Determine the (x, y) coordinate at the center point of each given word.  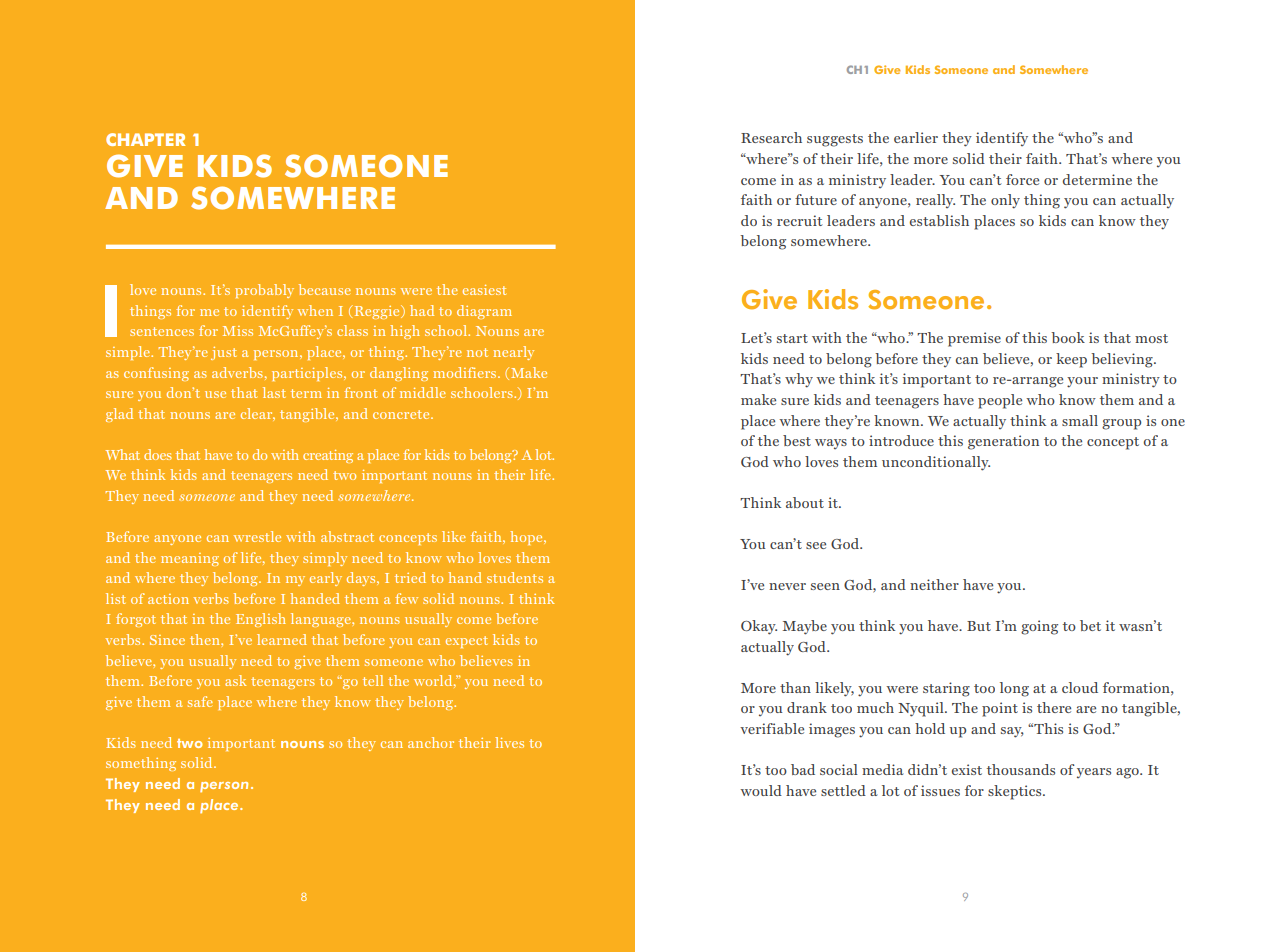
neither (934, 584)
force (1022, 179)
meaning (190, 559)
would (761, 790)
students (515, 577)
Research (771, 137)
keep (1071, 360)
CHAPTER (145, 139)
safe (200, 701)
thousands (1021, 769)
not (477, 352)
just (224, 353)
